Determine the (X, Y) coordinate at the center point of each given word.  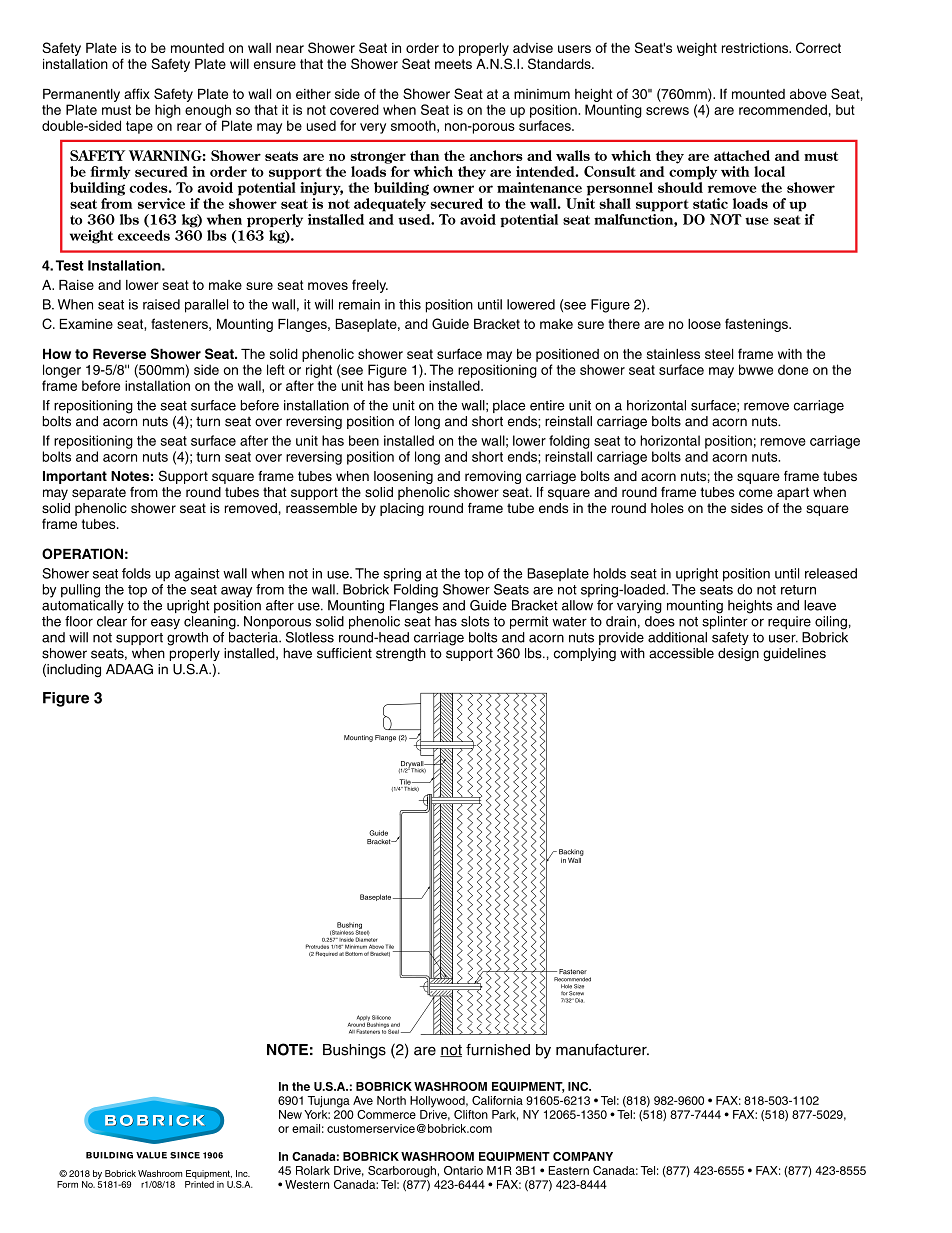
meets (453, 64)
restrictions (756, 48)
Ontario (463, 1170)
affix (137, 93)
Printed (199, 1184)
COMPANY (583, 1156)
